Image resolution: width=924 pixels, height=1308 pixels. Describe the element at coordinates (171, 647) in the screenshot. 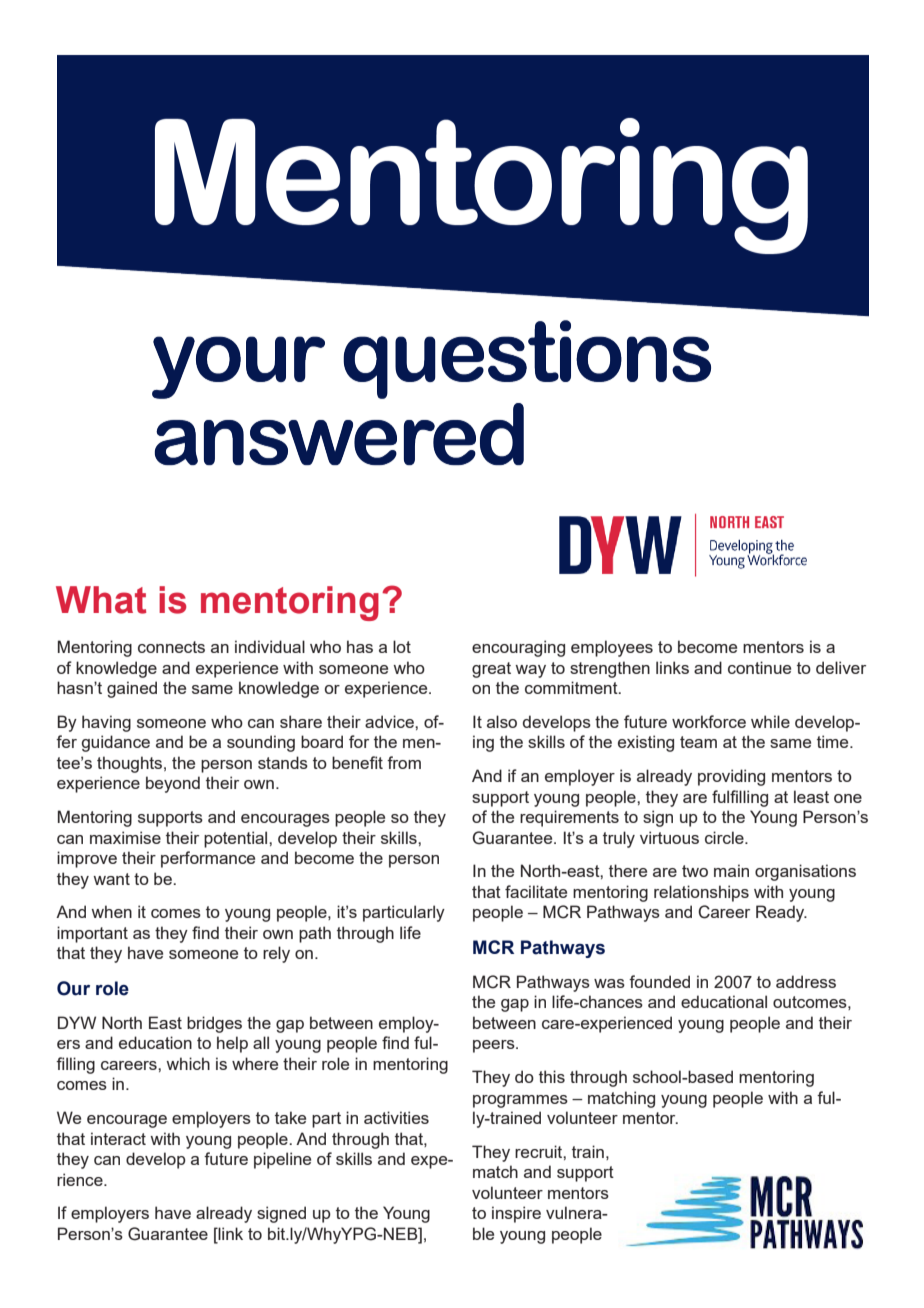

I see `connects` at that location.
